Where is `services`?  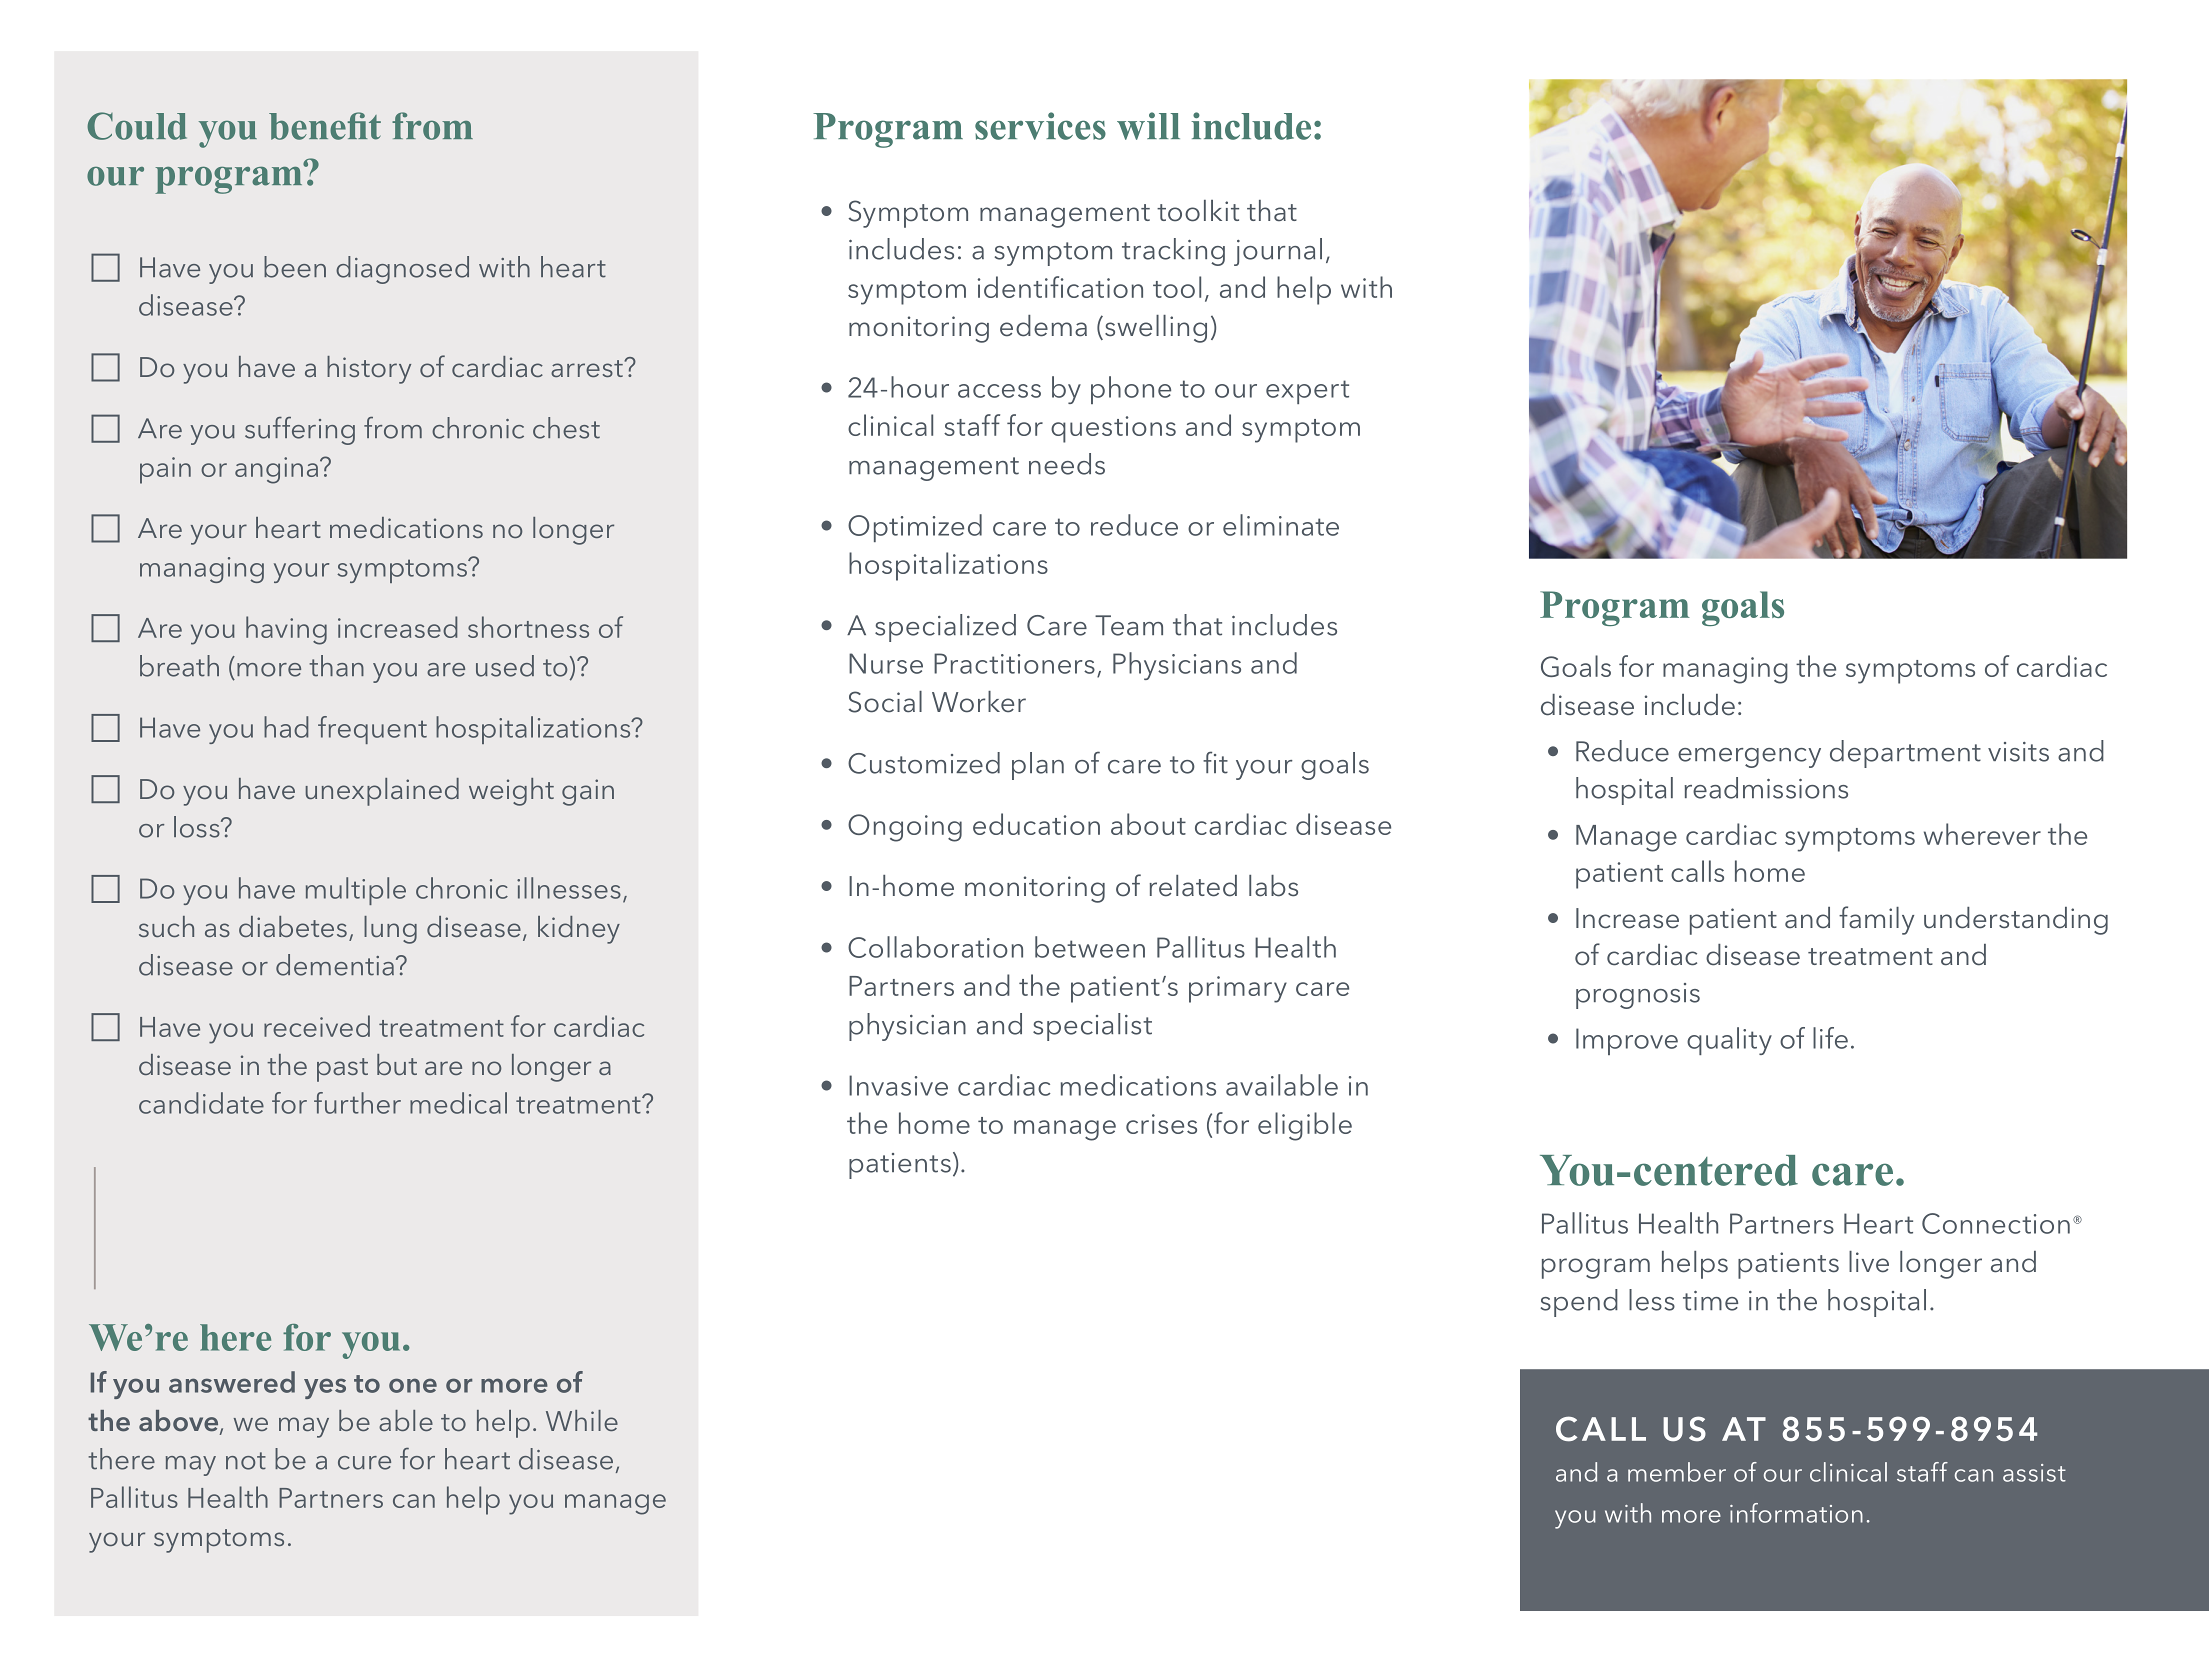 services is located at coordinates (1040, 126).
